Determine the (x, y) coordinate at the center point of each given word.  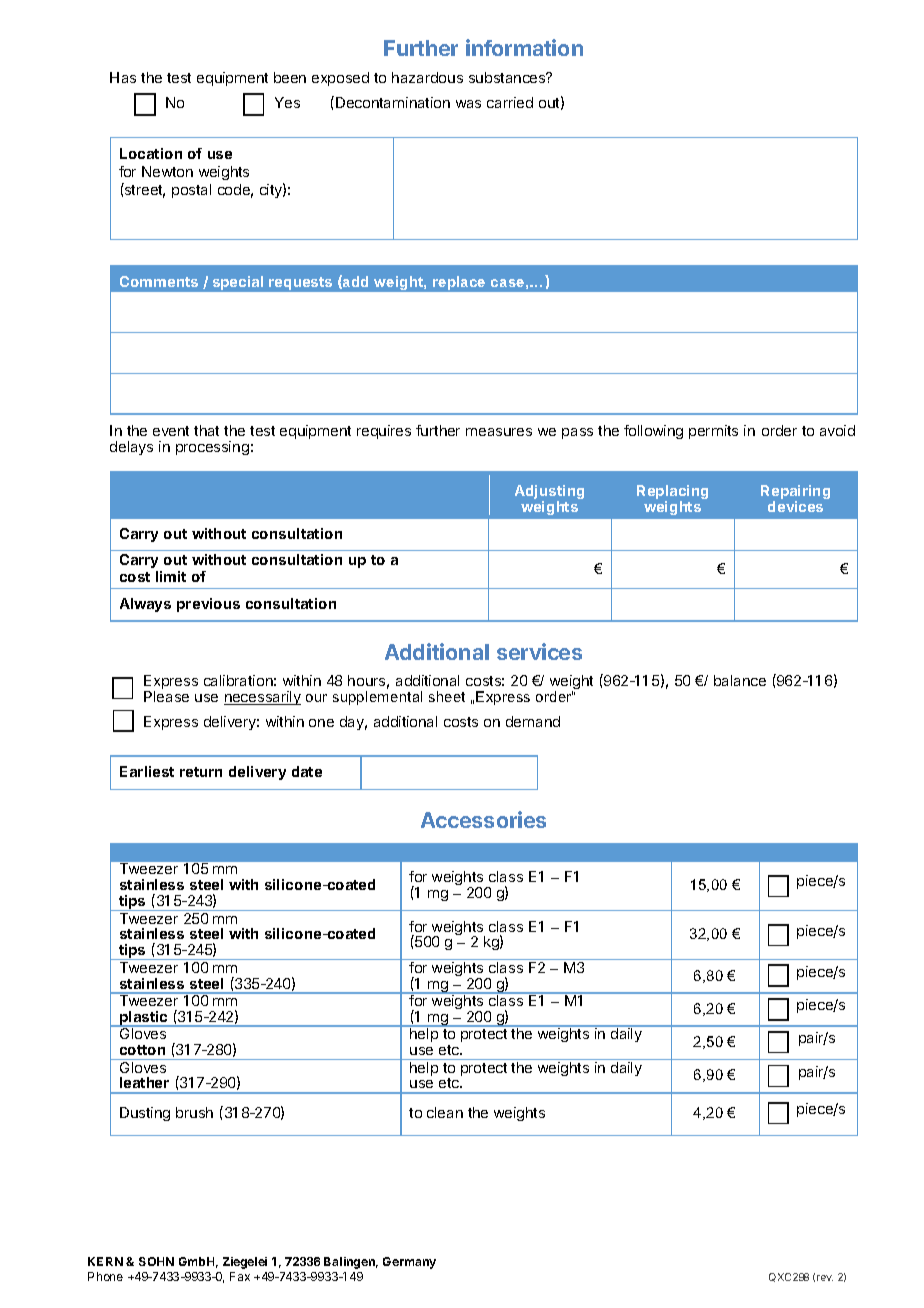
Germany (409, 1263)
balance (740, 680)
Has (123, 77)
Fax (240, 1276)
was (468, 104)
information (524, 47)
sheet (447, 696)
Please (166, 696)
